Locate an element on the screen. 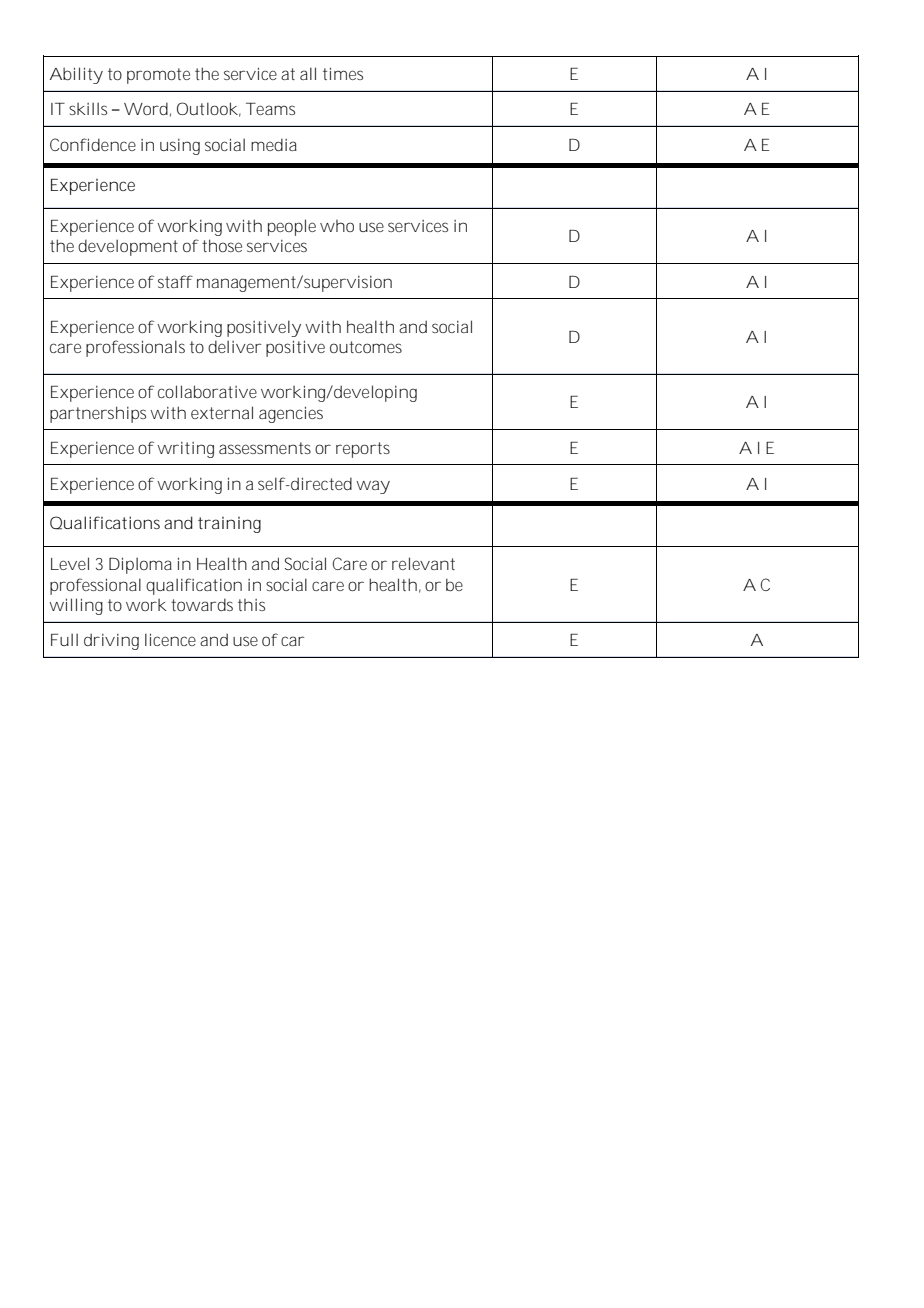 Image resolution: width=924 pixels, height=1308 pixels. outcomes is located at coordinates (366, 347).
